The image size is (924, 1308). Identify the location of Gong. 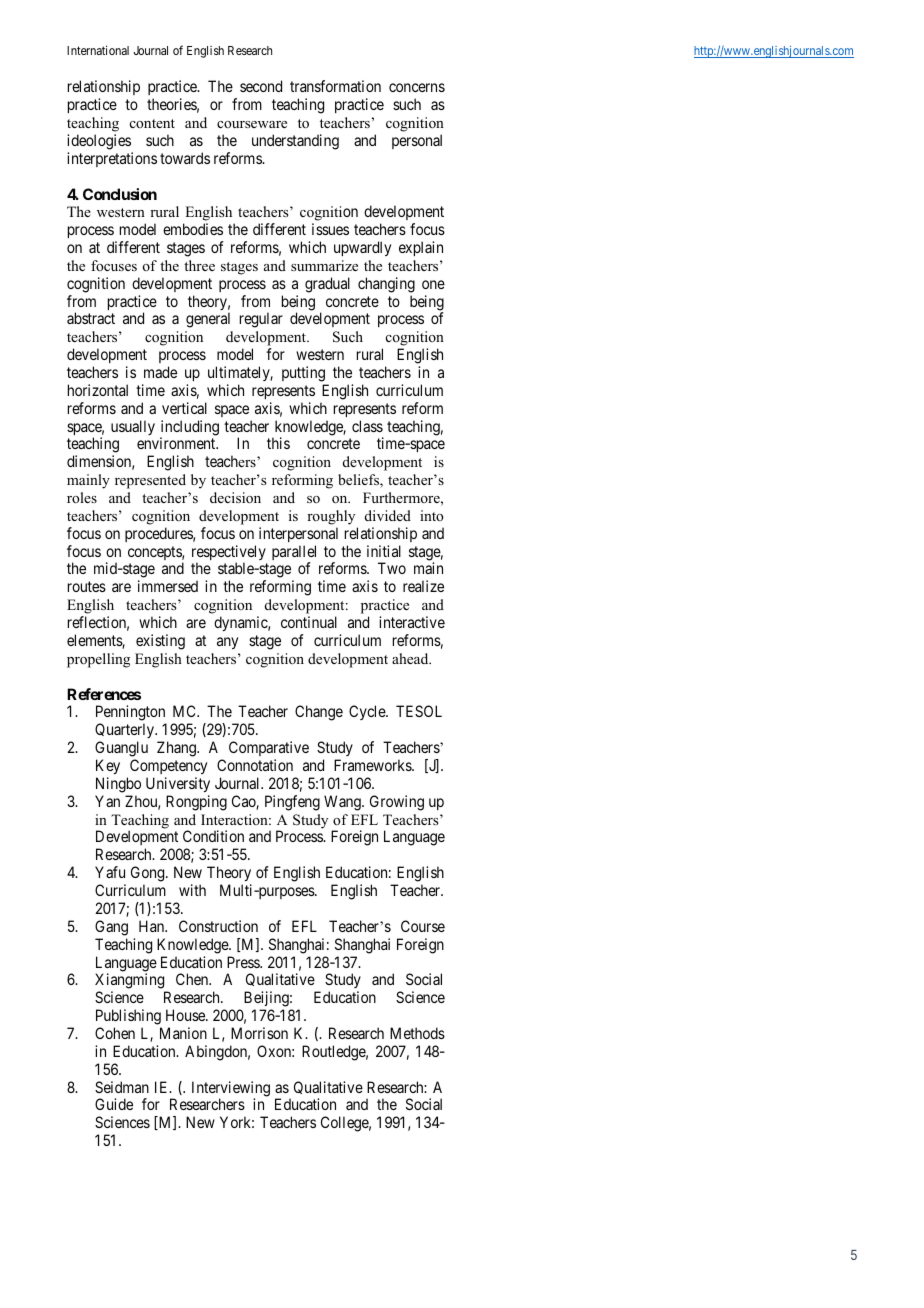
(149, 874).
